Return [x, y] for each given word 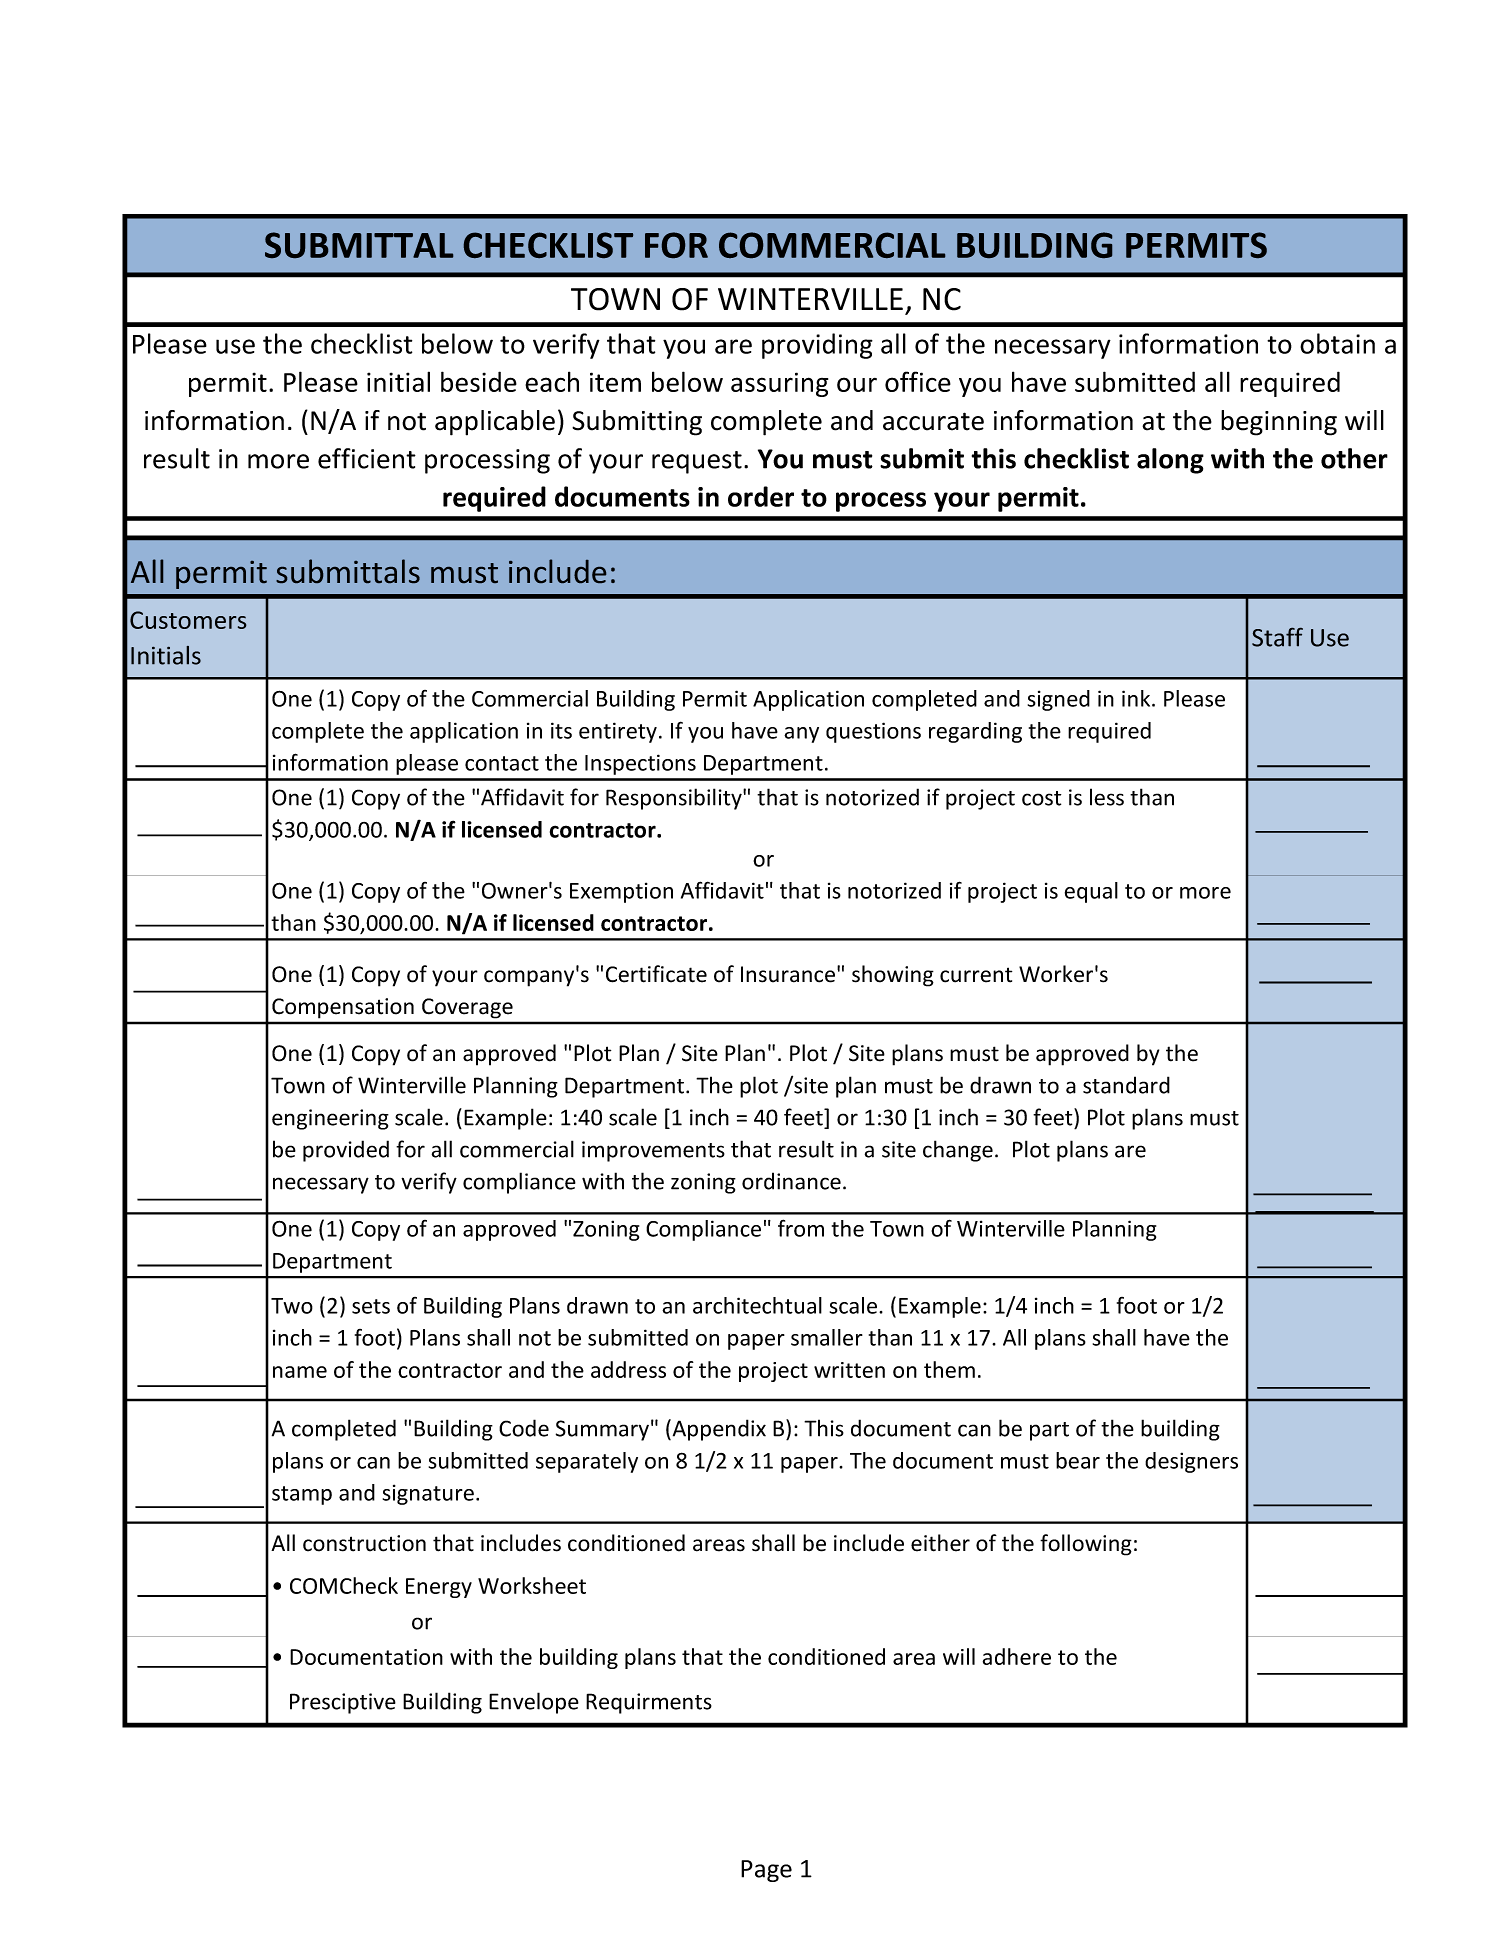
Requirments [649, 1703]
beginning [1279, 423]
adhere [1017, 1656]
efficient [367, 458]
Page [766, 1871]
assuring [779, 384]
